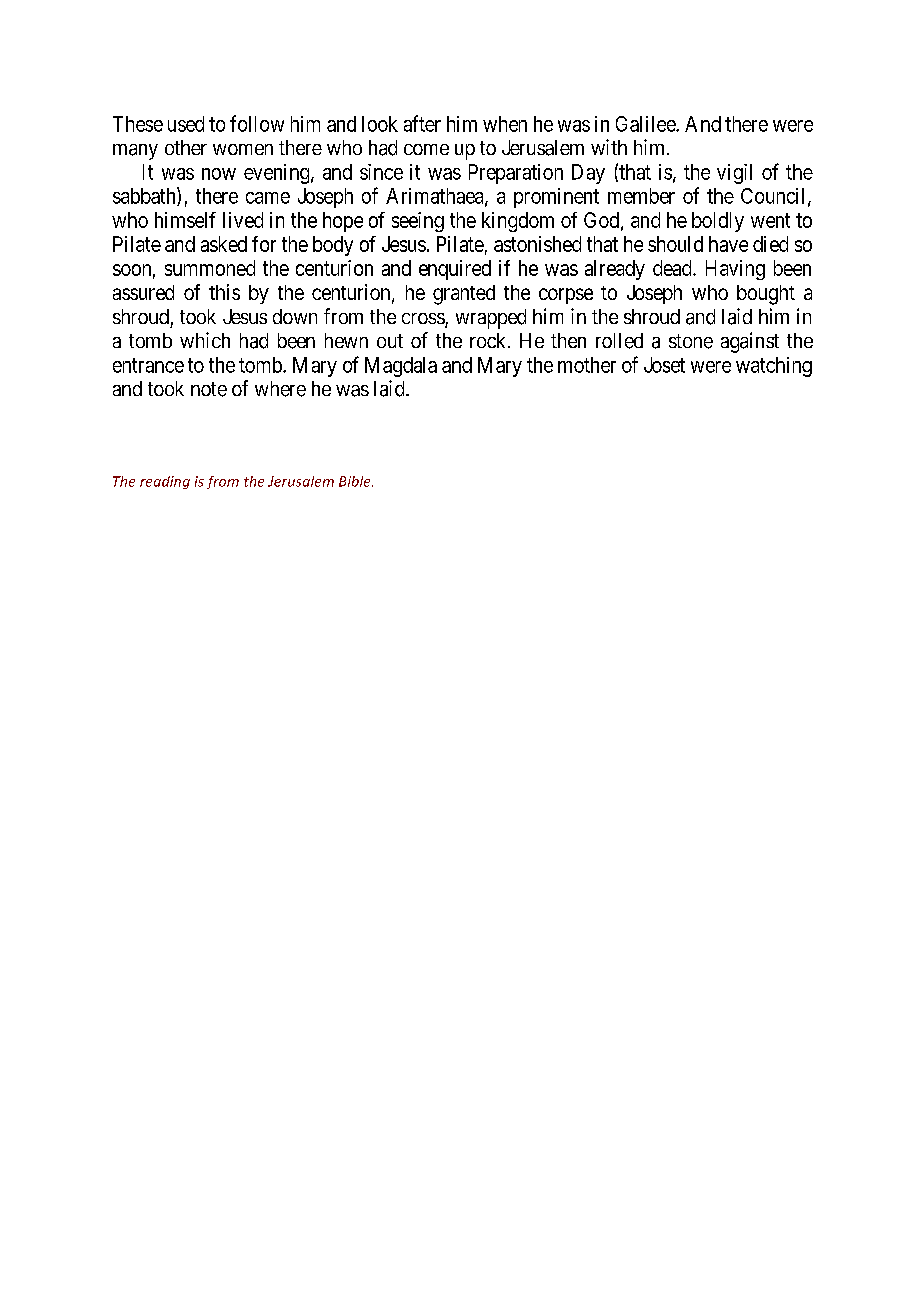 This image has height=1307, width=924. Describe the element at coordinates (186, 124) in the image. I see `used` at that location.
